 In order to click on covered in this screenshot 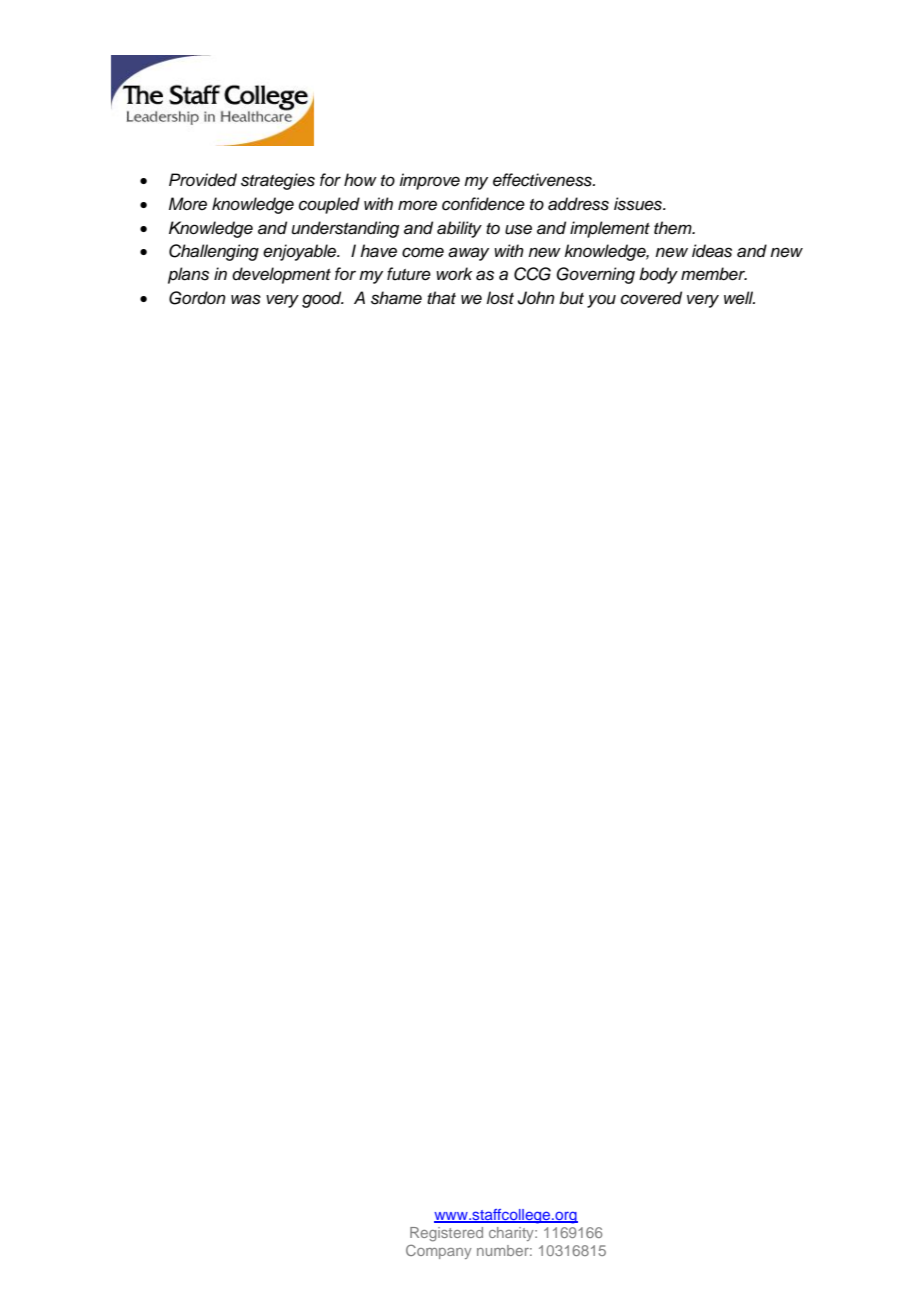, I will do `click(651, 298)`.
